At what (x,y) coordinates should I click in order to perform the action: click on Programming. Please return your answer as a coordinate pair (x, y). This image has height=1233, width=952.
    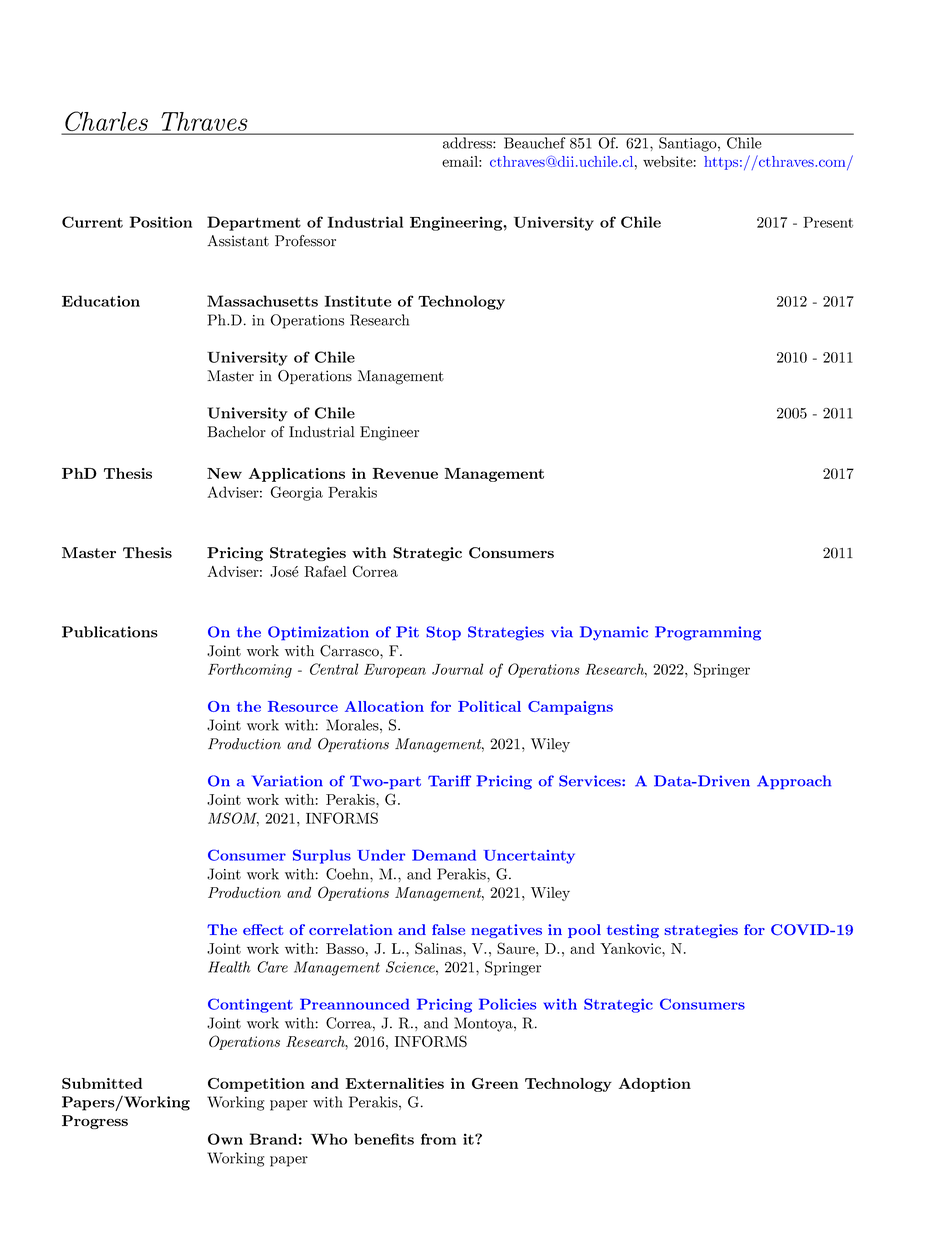
    Looking at the image, I should click on (708, 633).
